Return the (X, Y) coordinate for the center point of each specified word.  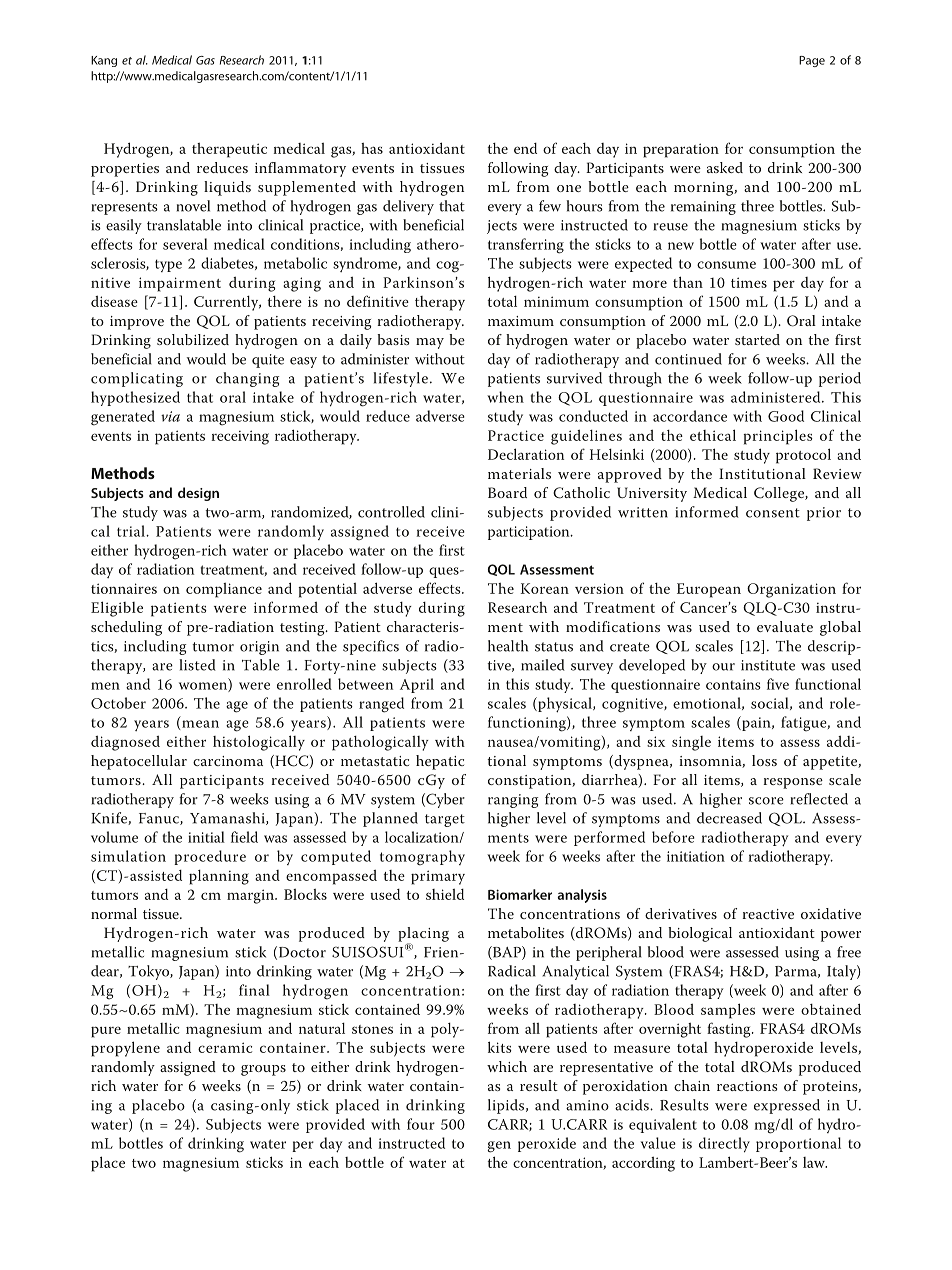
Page (812, 61)
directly (724, 1145)
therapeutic (229, 150)
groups (263, 1070)
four (421, 1124)
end (525, 148)
